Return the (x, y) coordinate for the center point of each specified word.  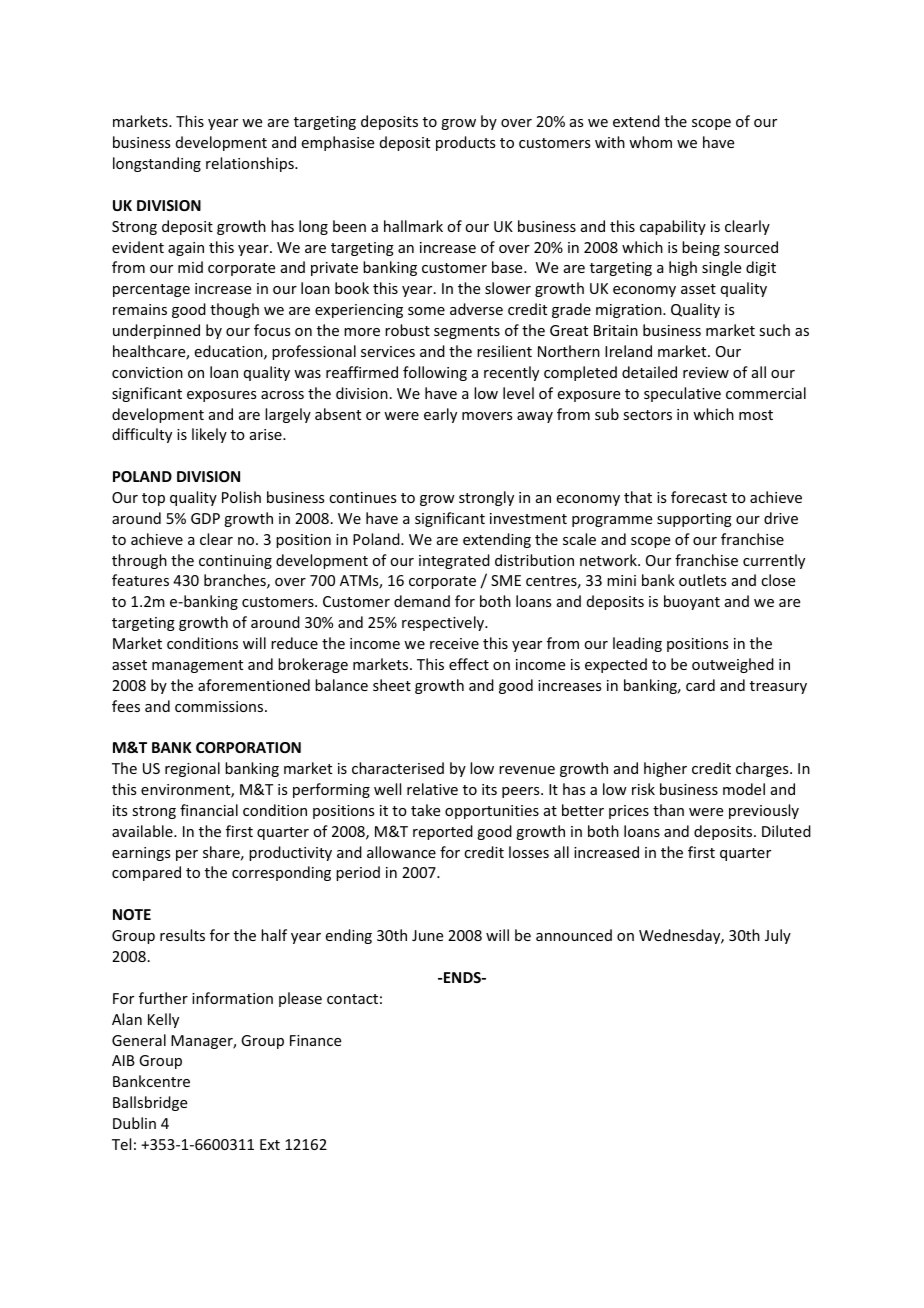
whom (650, 142)
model (744, 789)
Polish (241, 497)
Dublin (134, 1123)
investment (528, 518)
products (465, 143)
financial (209, 810)
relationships (251, 164)
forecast (699, 497)
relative (432, 789)
